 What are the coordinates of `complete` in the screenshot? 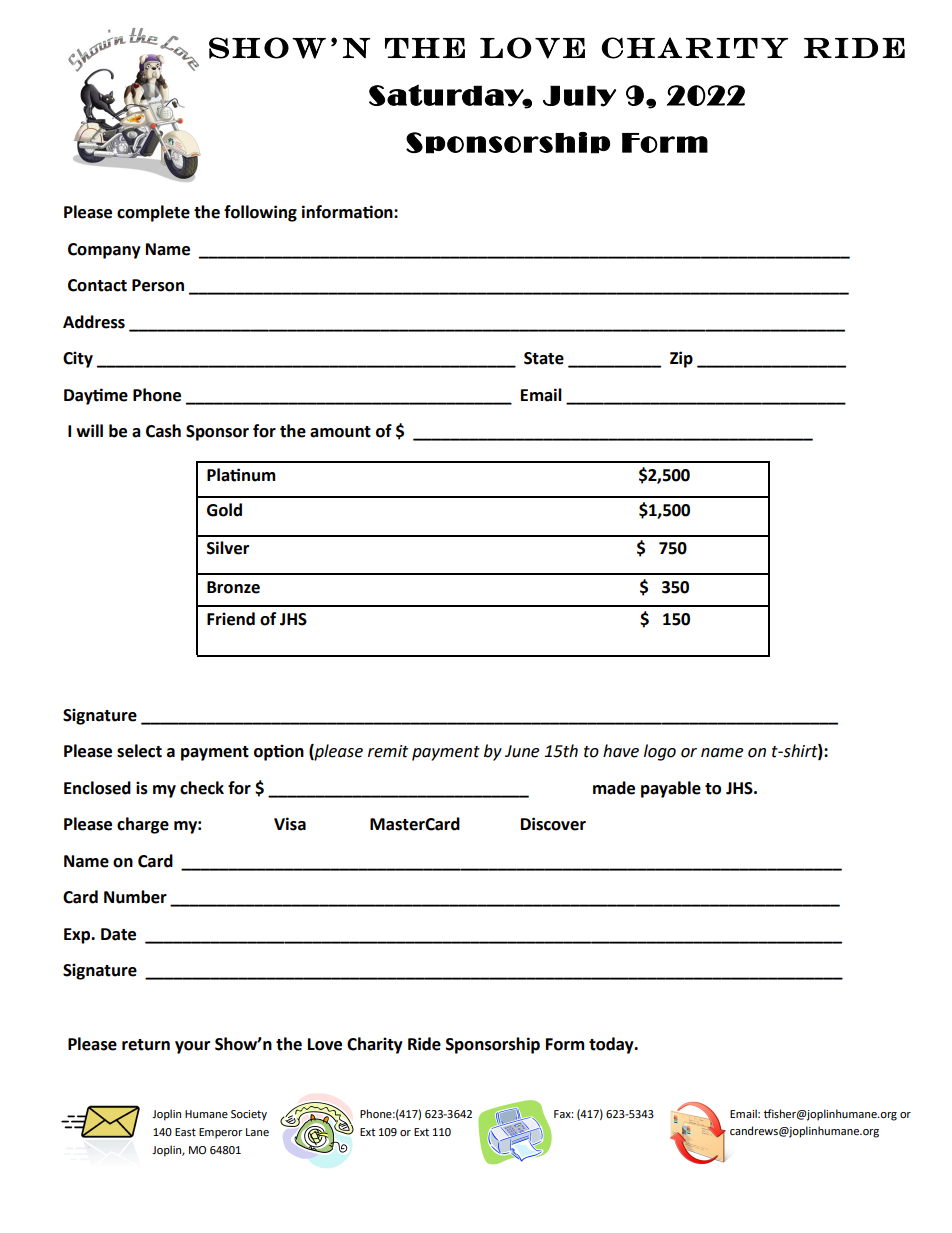 It's located at (153, 213).
